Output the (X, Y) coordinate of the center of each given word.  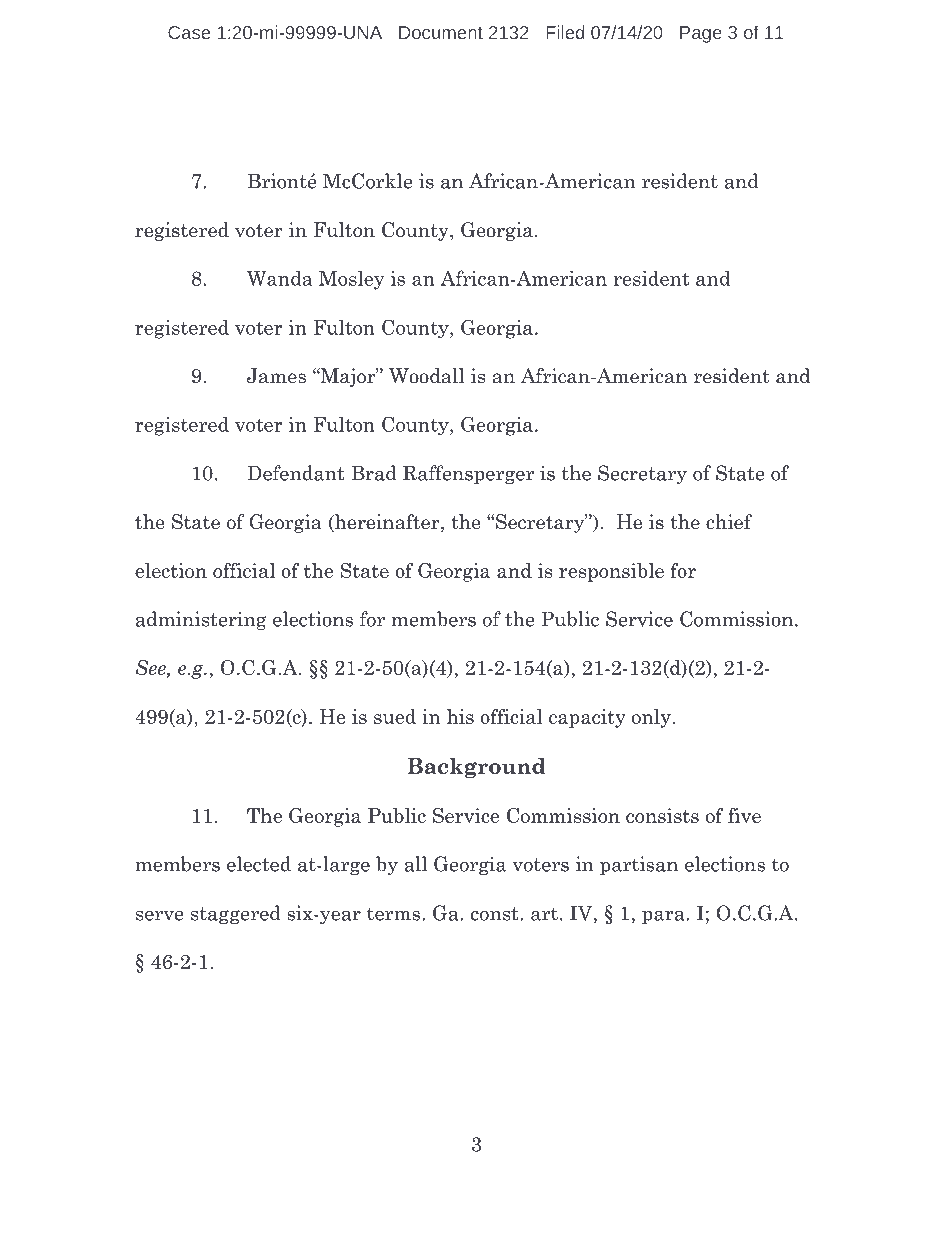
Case (189, 32)
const (496, 914)
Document (441, 32)
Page (701, 34)
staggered (236, 914)
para (664, 917)
